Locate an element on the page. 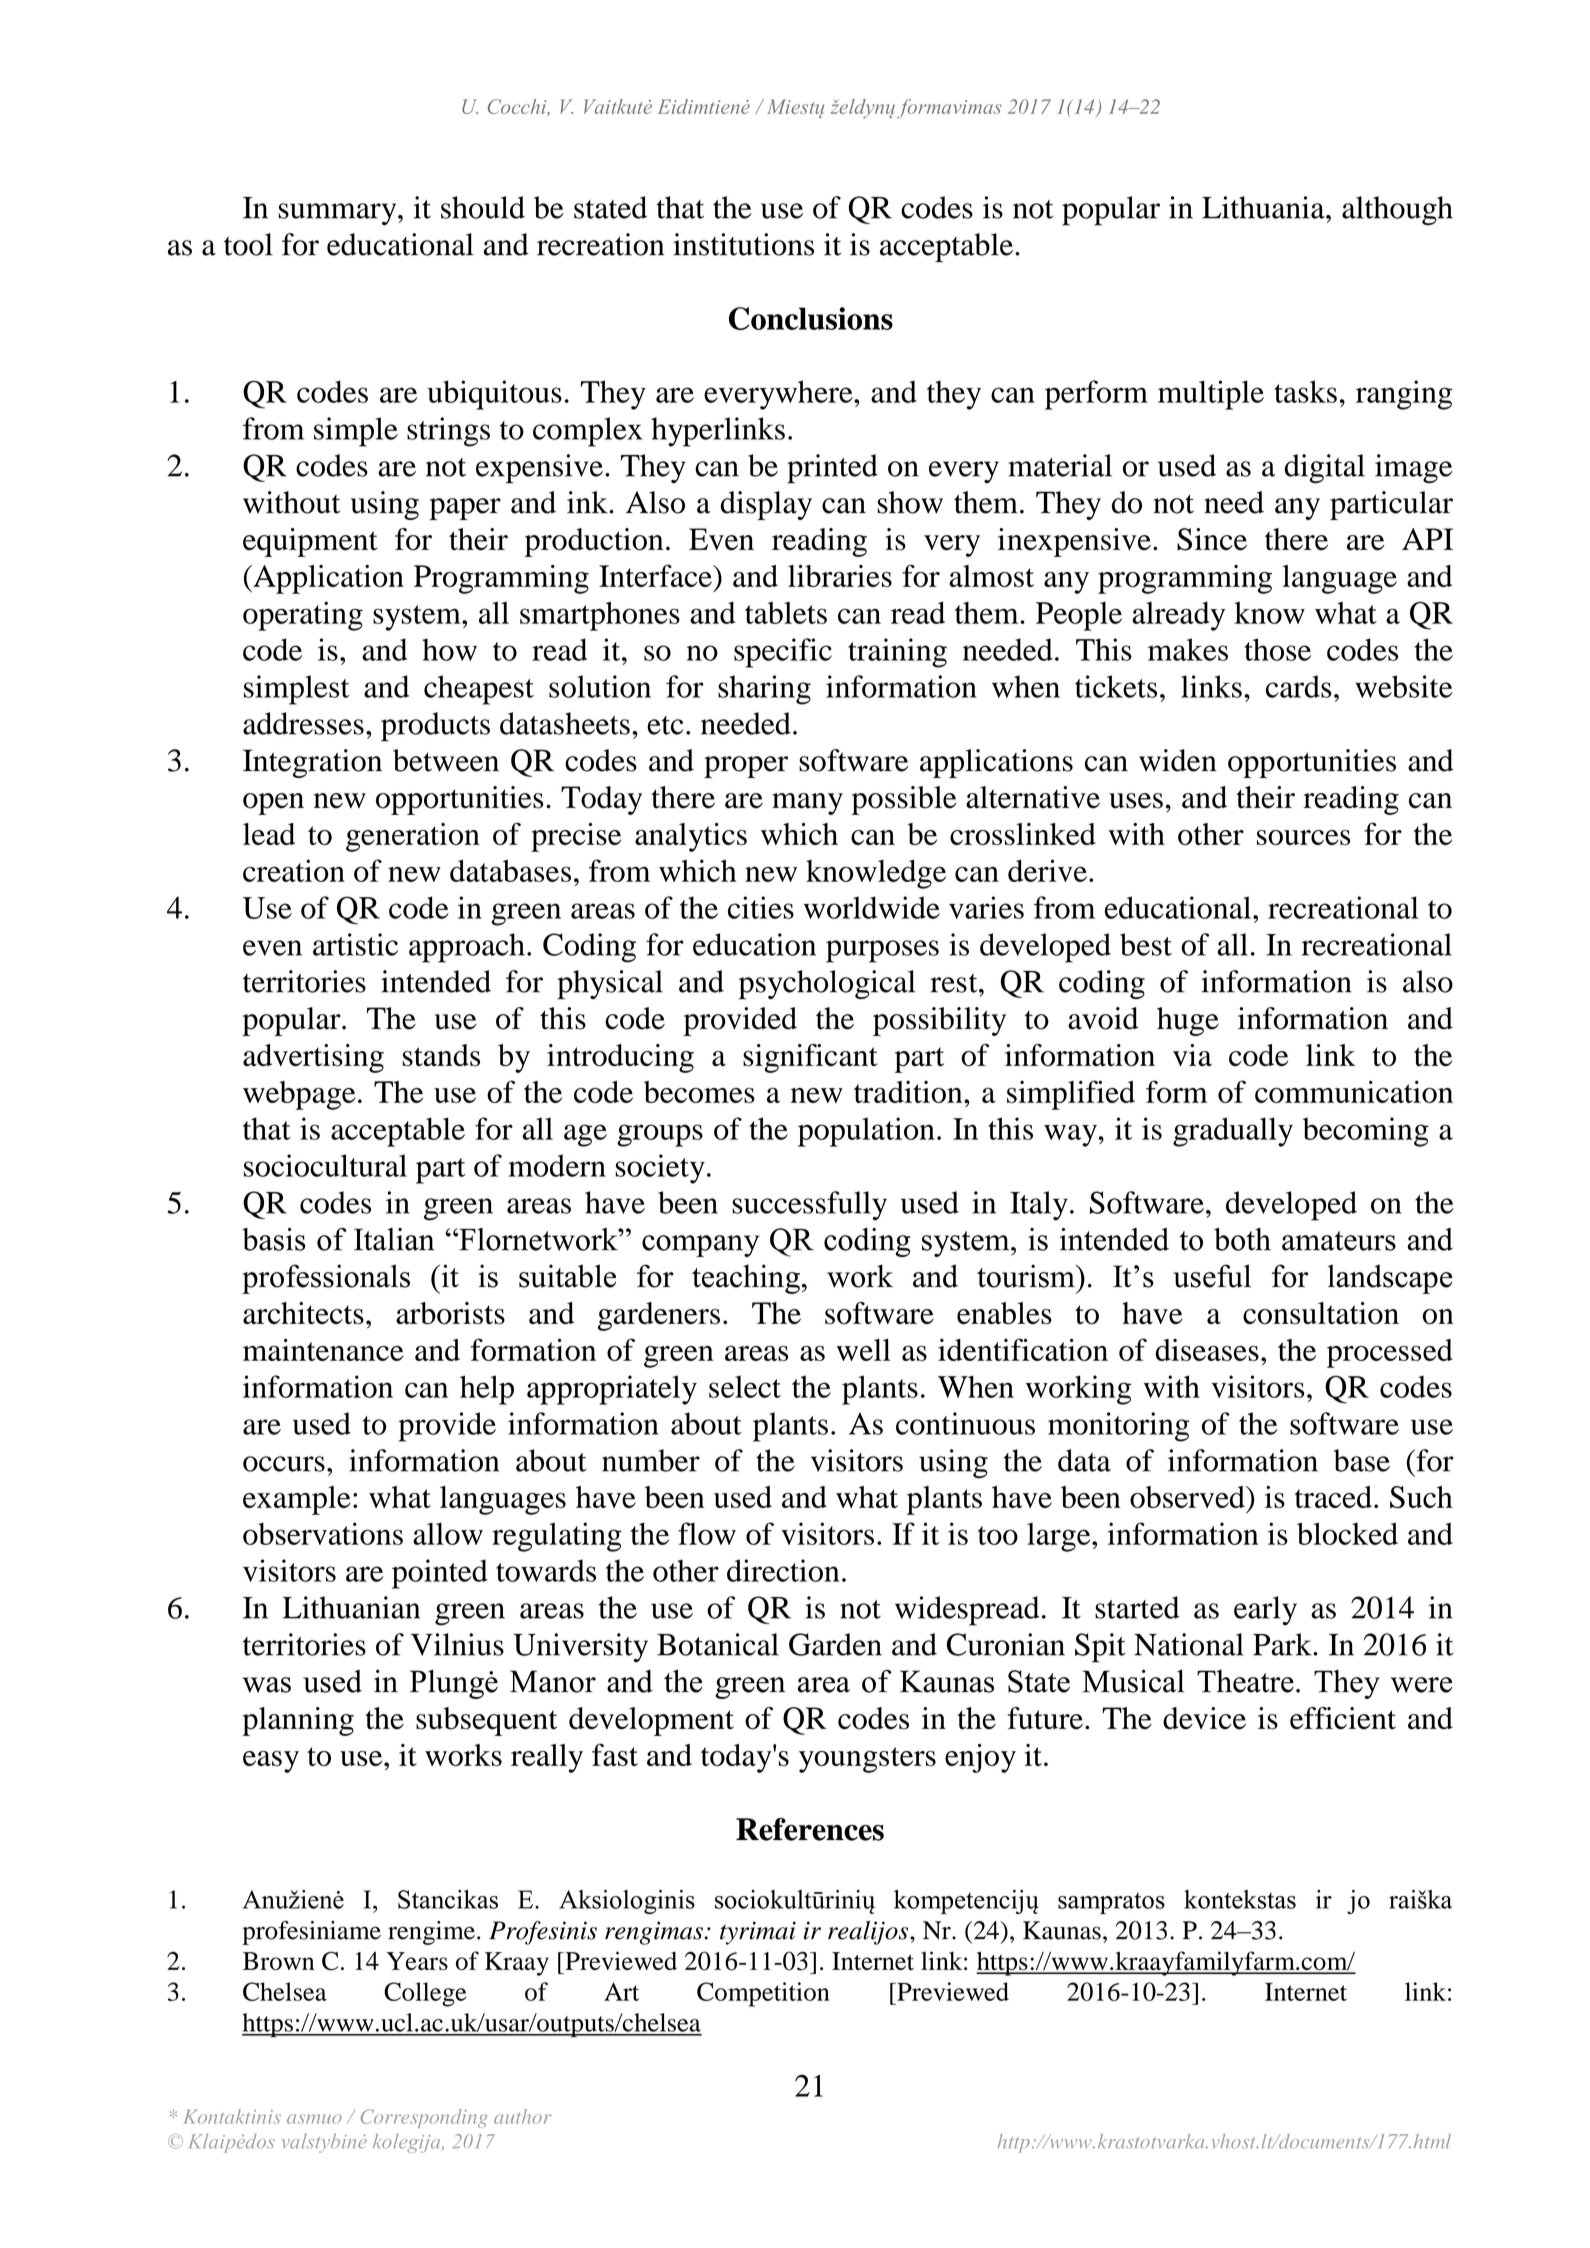 The image size is (1590, 2248). Competition is located at coordinates (763, 1994).
